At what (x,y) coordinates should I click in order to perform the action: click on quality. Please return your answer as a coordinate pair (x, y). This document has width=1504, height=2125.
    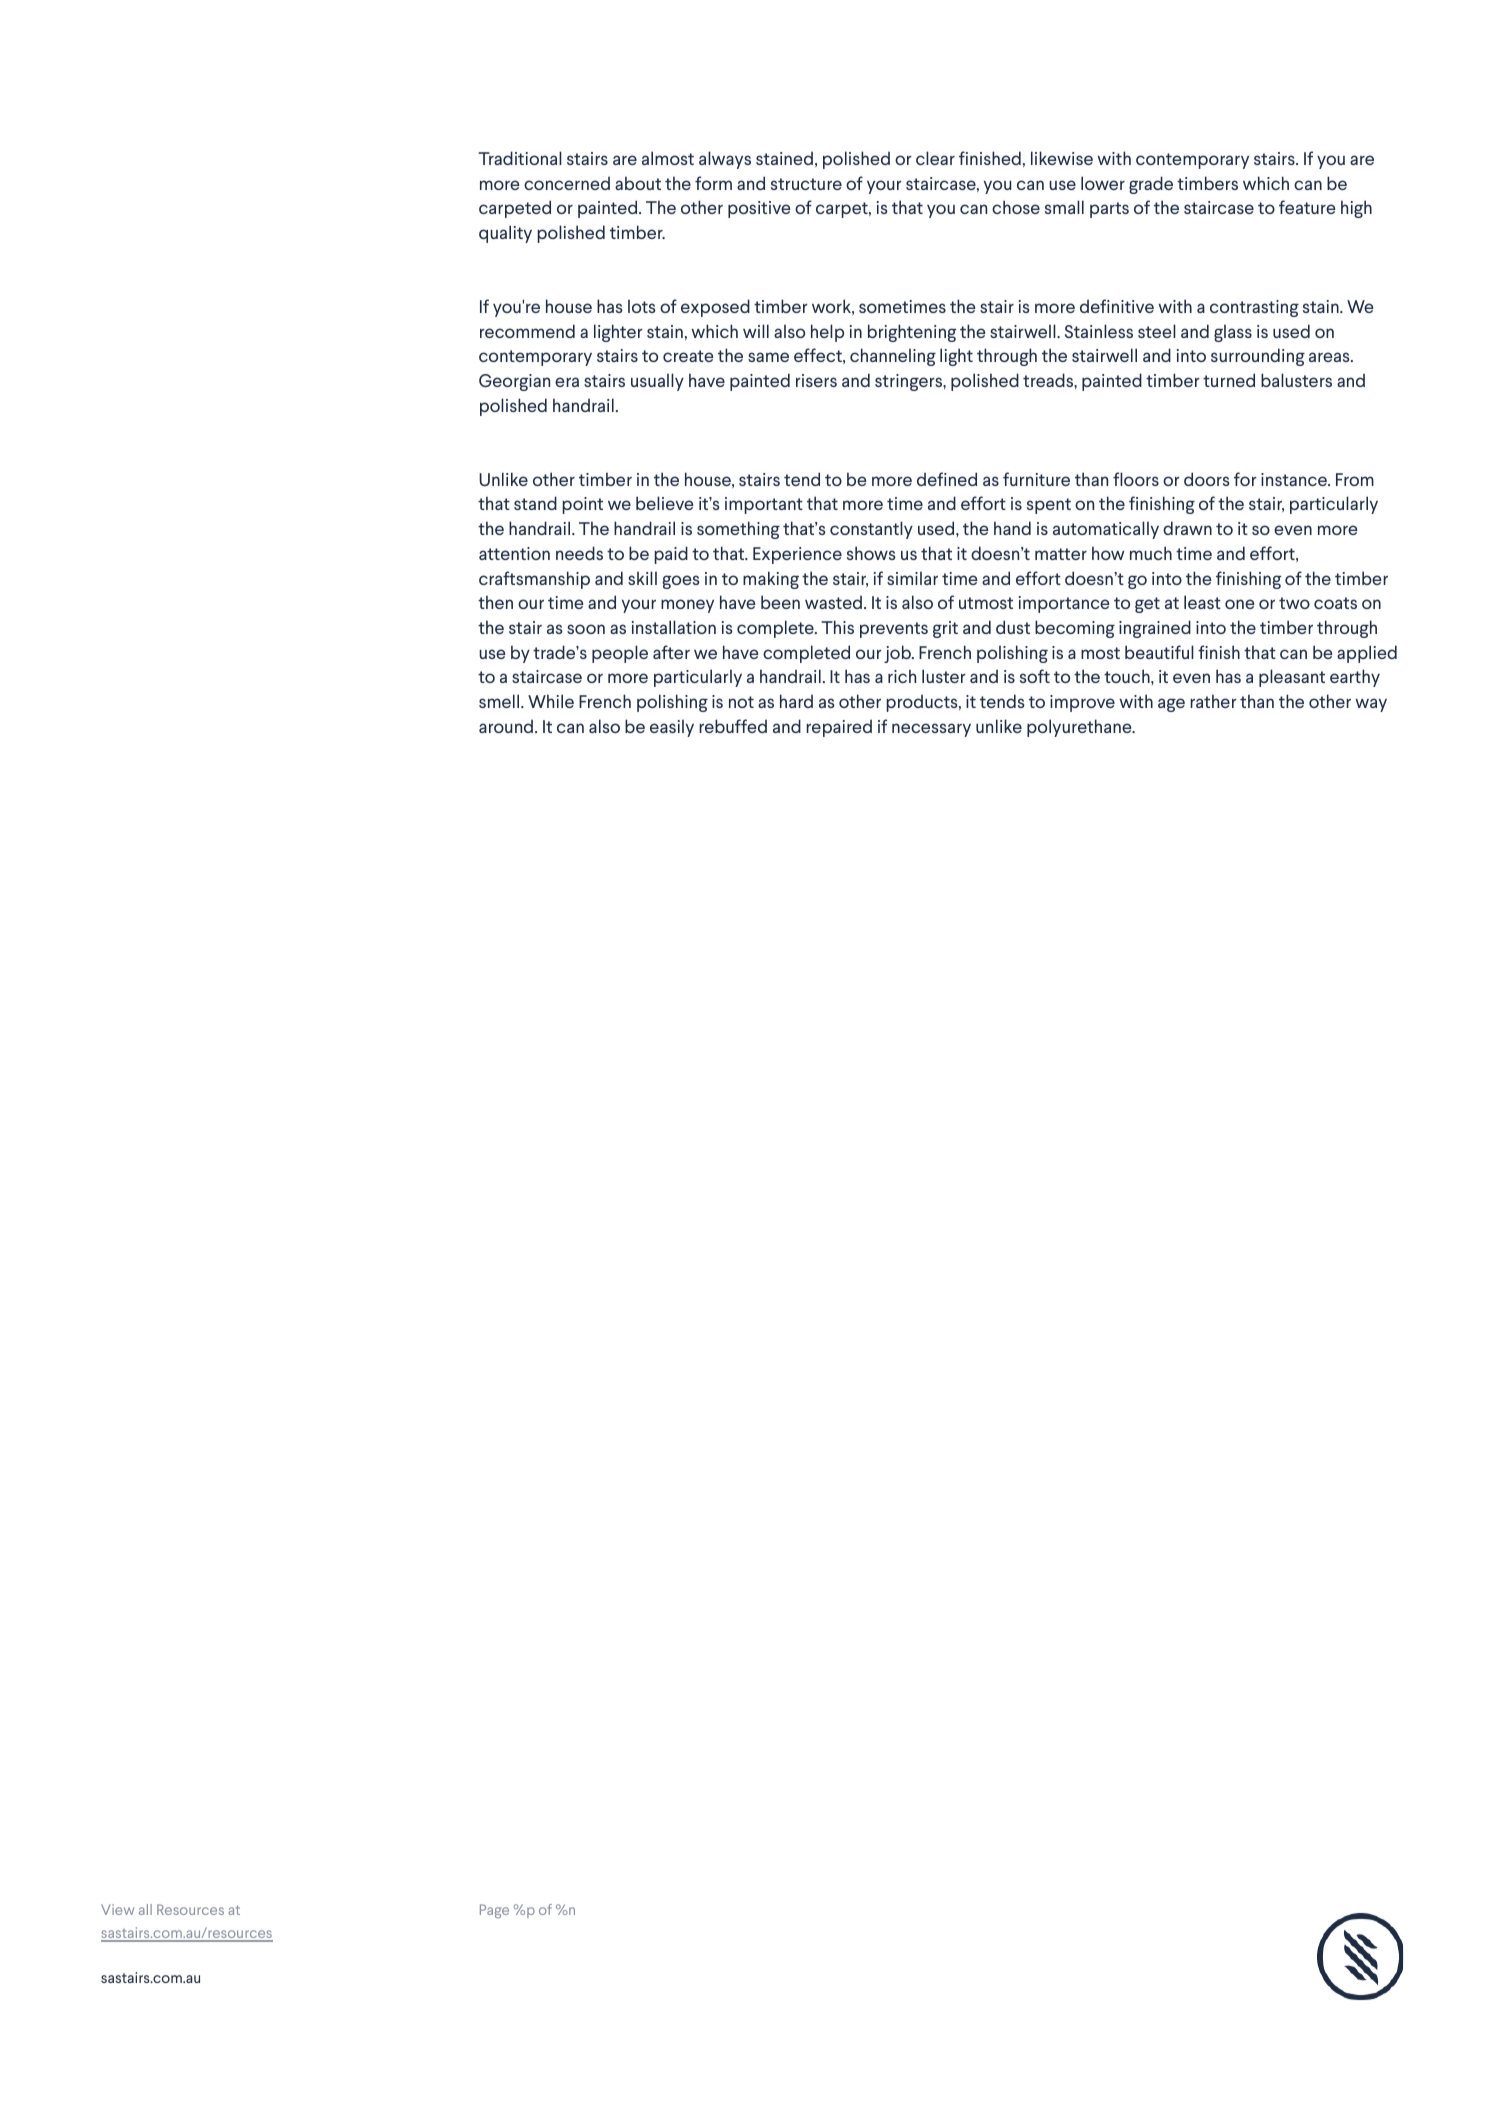
    Looking at the image, I should click on (505, 234).
